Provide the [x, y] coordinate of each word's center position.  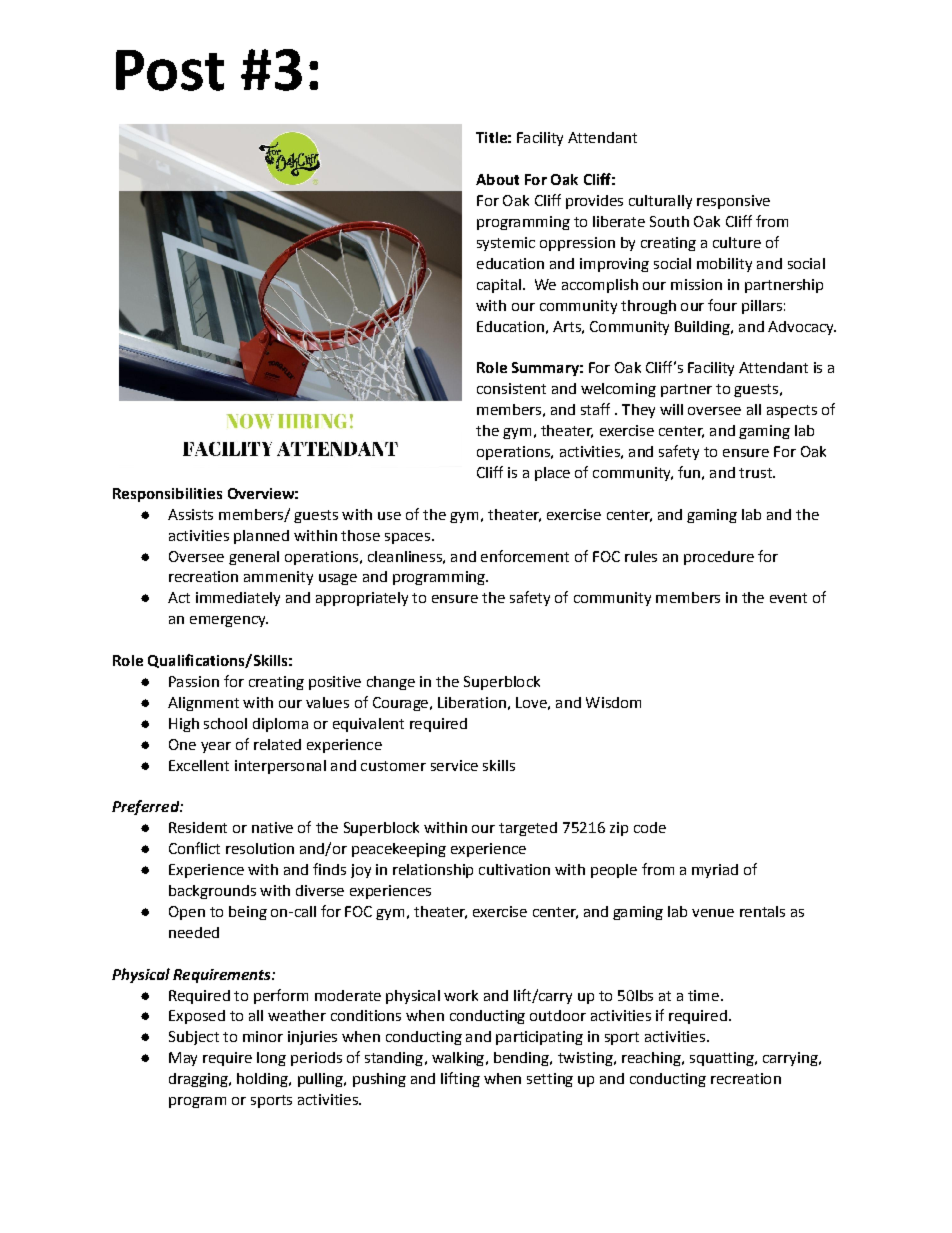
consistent [511, 388]
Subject [194, 1038]
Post [170, 70]
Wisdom [613, 702]
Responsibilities [167, 495]
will [671, 409]
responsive [733, 202]
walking [459, 1059]
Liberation [472, 702]
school [225, 723]
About [497, 179]
